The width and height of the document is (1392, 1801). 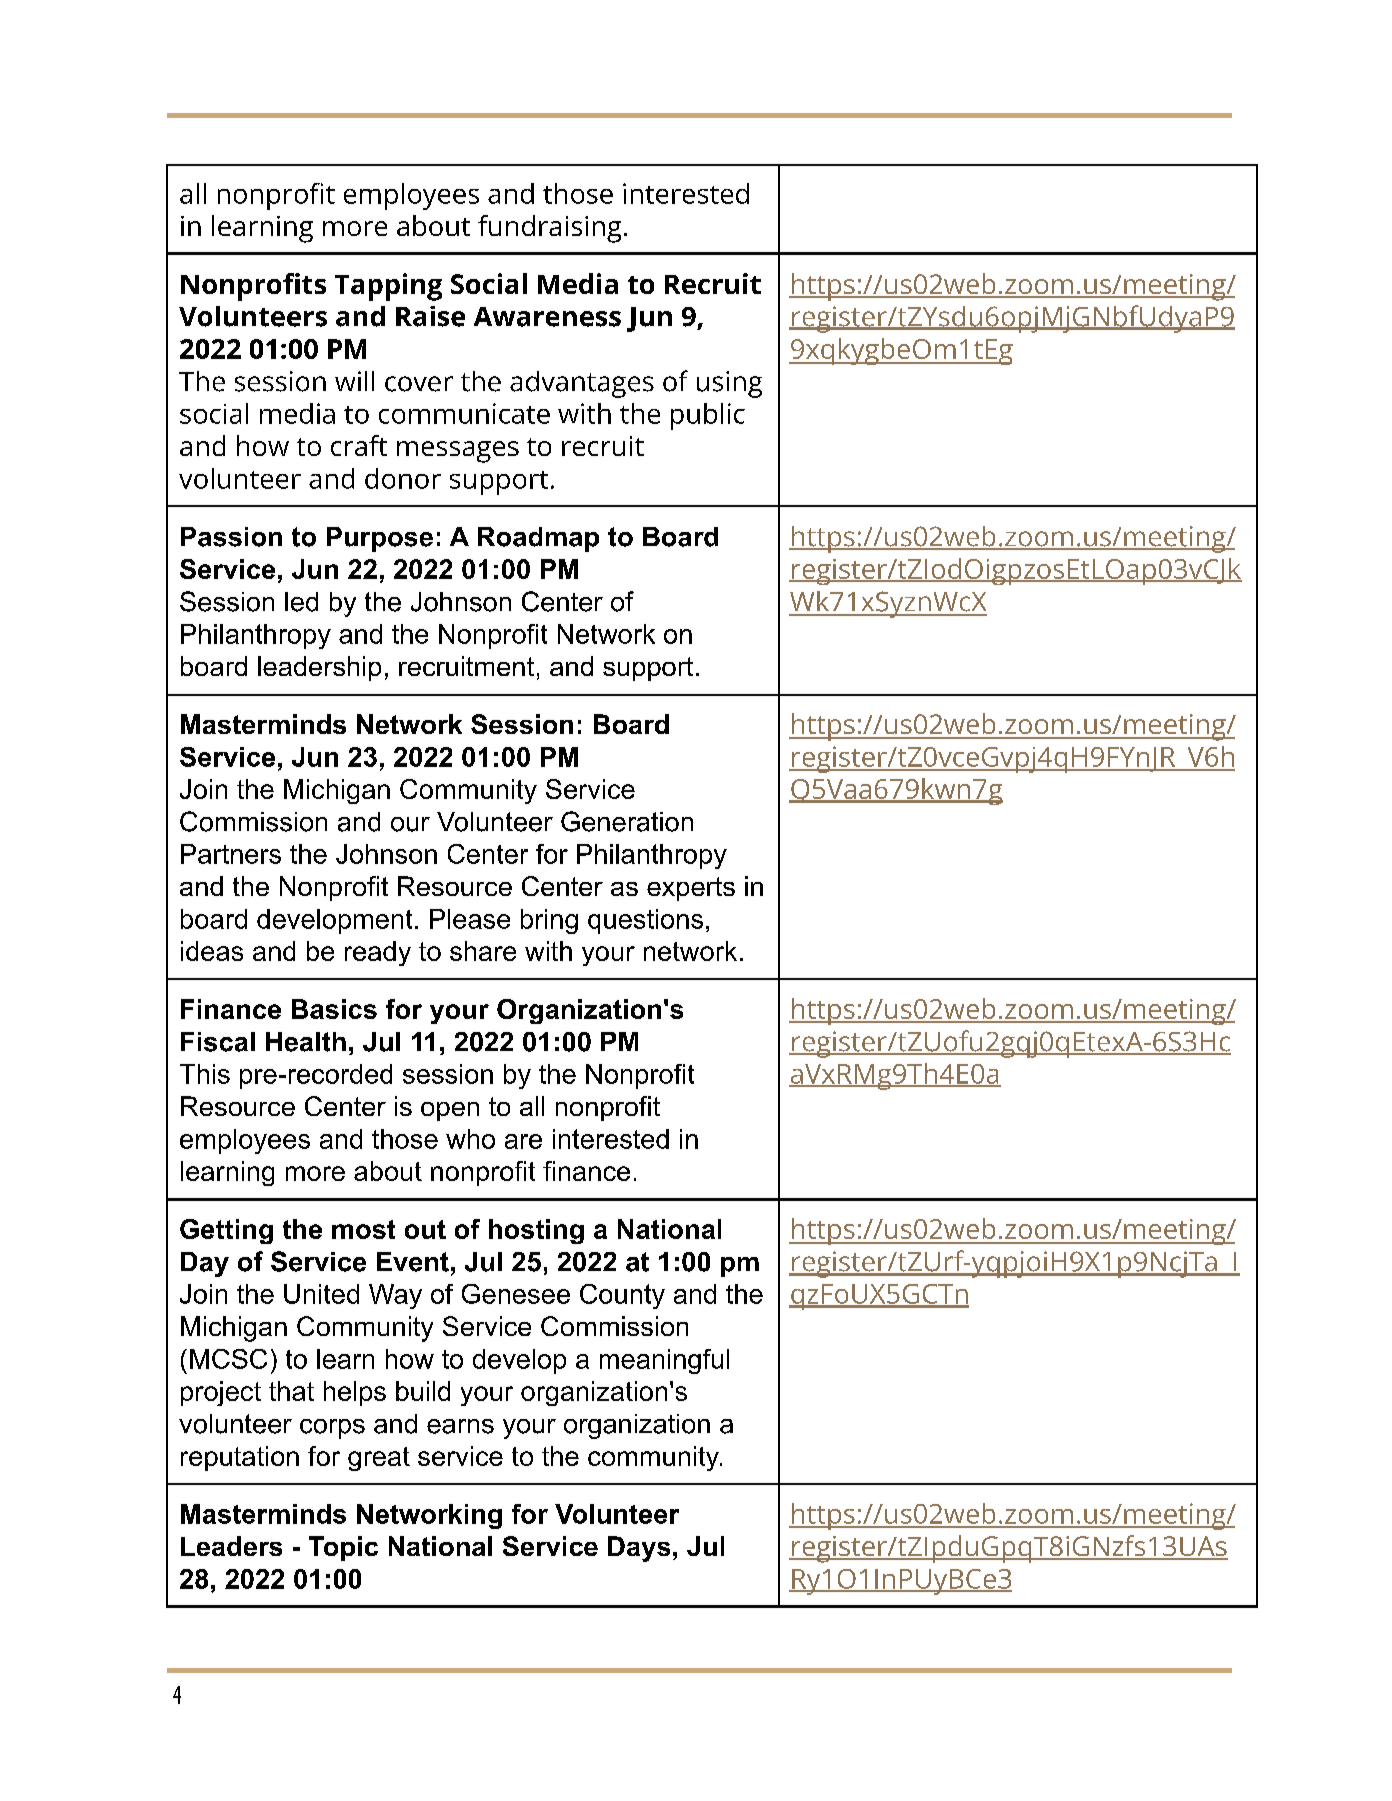 What do you see at coordinates (627, 821) in the document?
I see `Generation` at bounding box center [627, 821].
